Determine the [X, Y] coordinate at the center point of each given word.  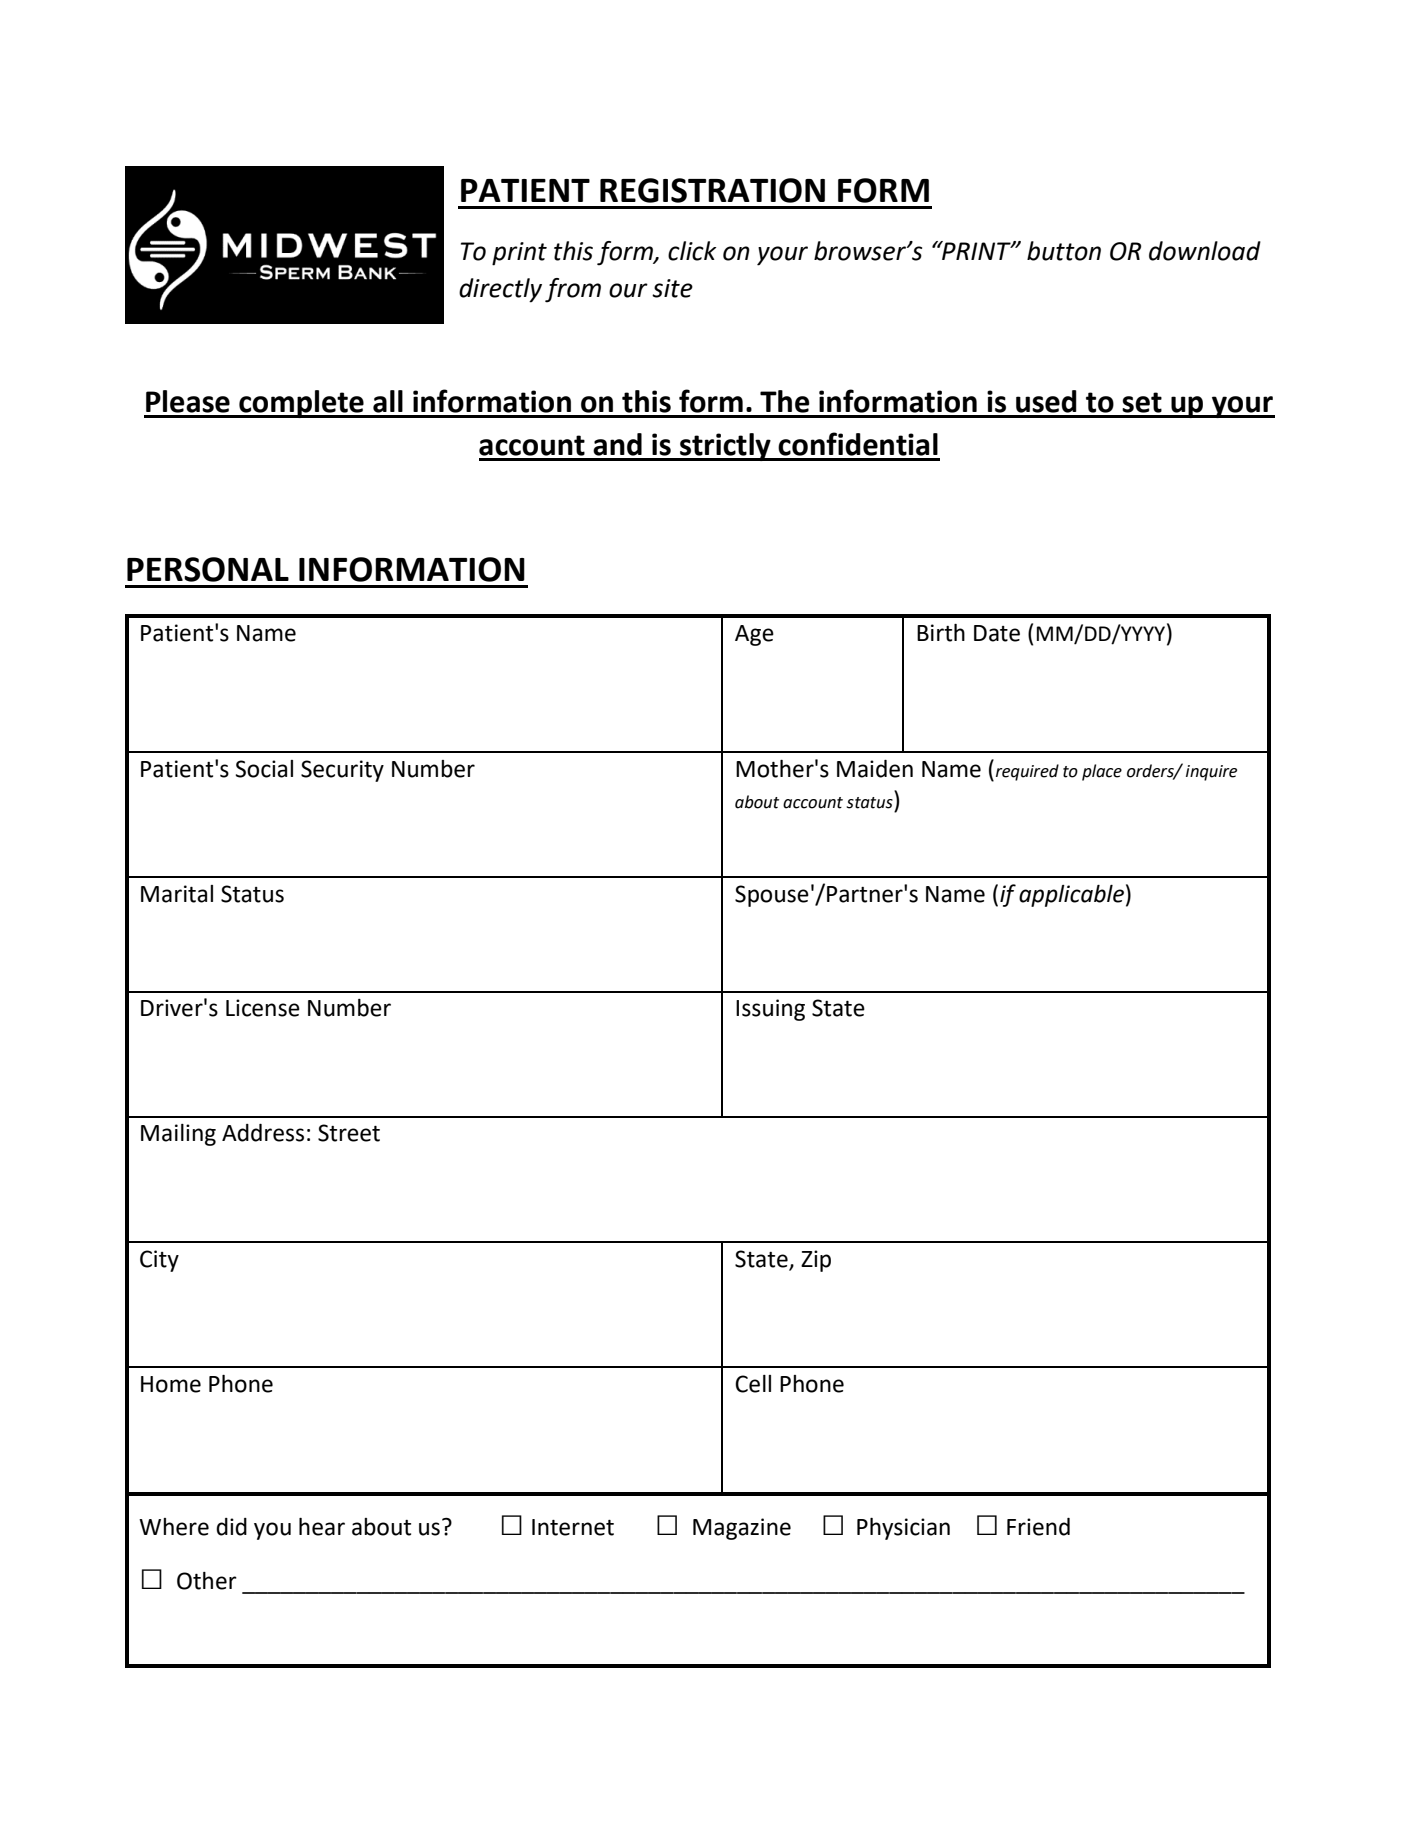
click [692, 251]
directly [500, 290]
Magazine [742, 1529]
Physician [903, 1529]
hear [322, 1527]
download [1205, 251]
